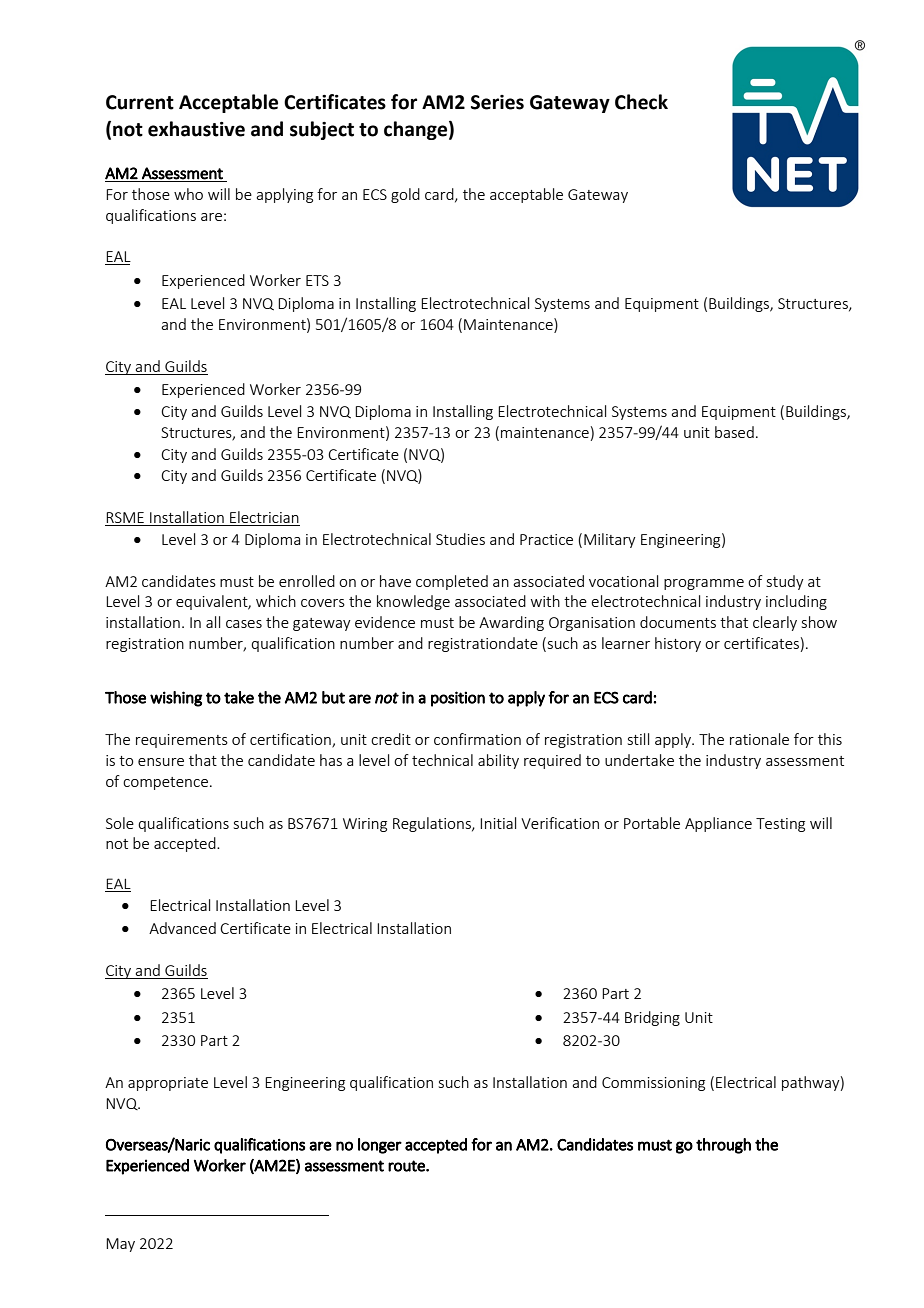 The width and height of the image is (924, 1308). I want to click on ability, so click(498, 761).
